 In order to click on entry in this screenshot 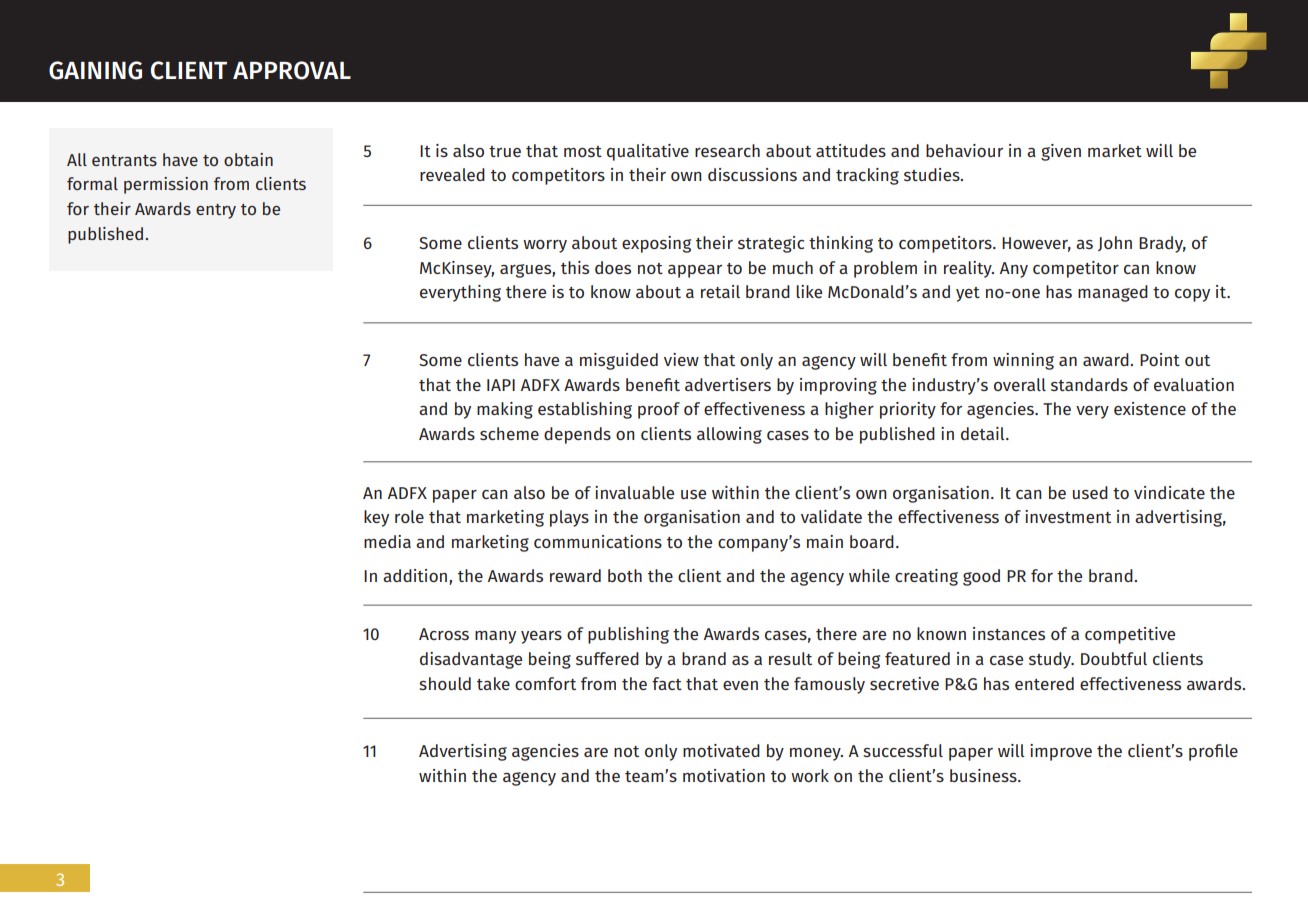, I will do `click(216, 211)`.
